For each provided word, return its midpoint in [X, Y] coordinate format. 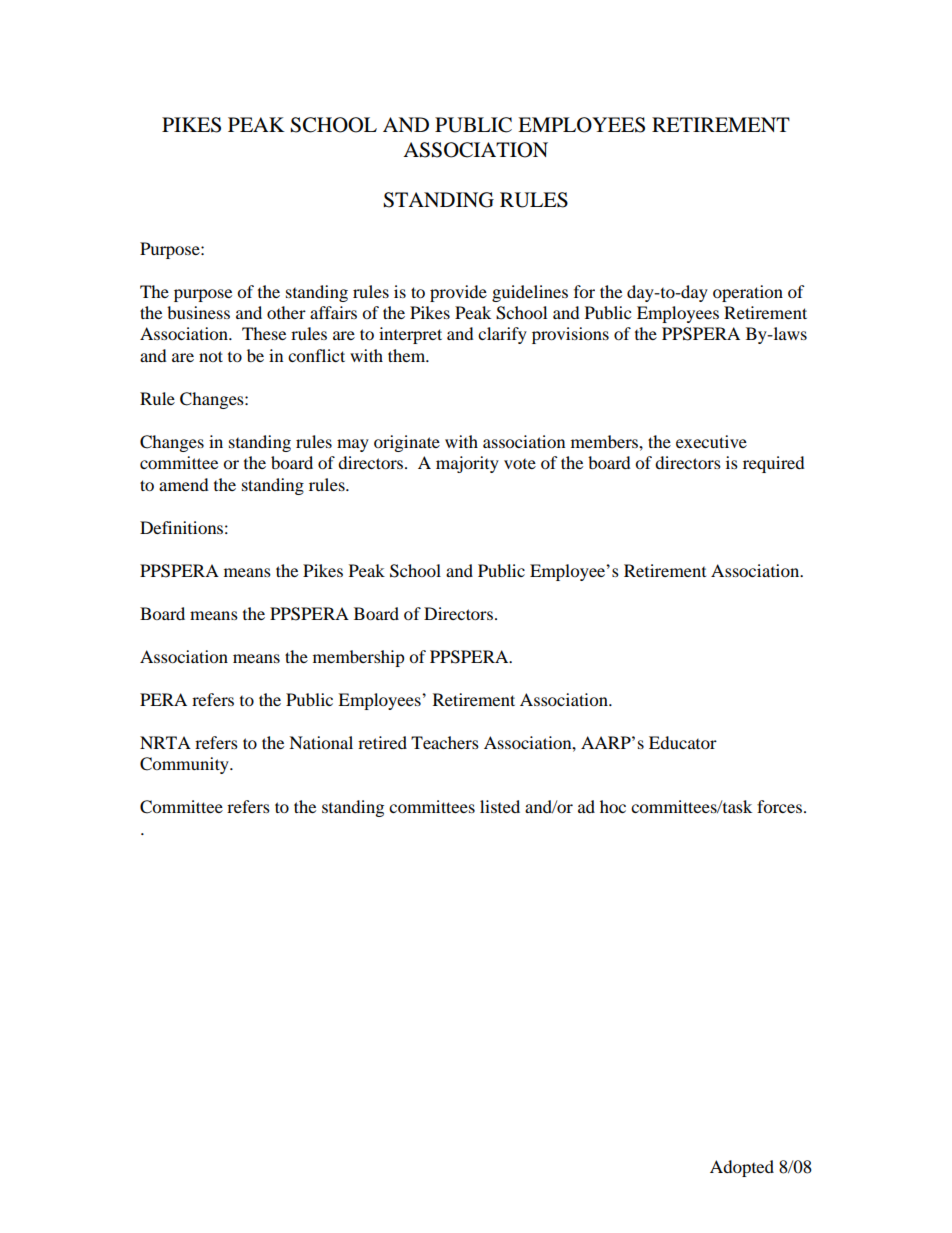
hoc [613, 806]
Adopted [742, 1168]
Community [185, 765]
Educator [683, 742]
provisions [570, 335]
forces [781, 806]
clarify [502, 335]
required [774, 464]
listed [500, 806]
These [264, 333]
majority [467, 464]
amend [184, 484]
